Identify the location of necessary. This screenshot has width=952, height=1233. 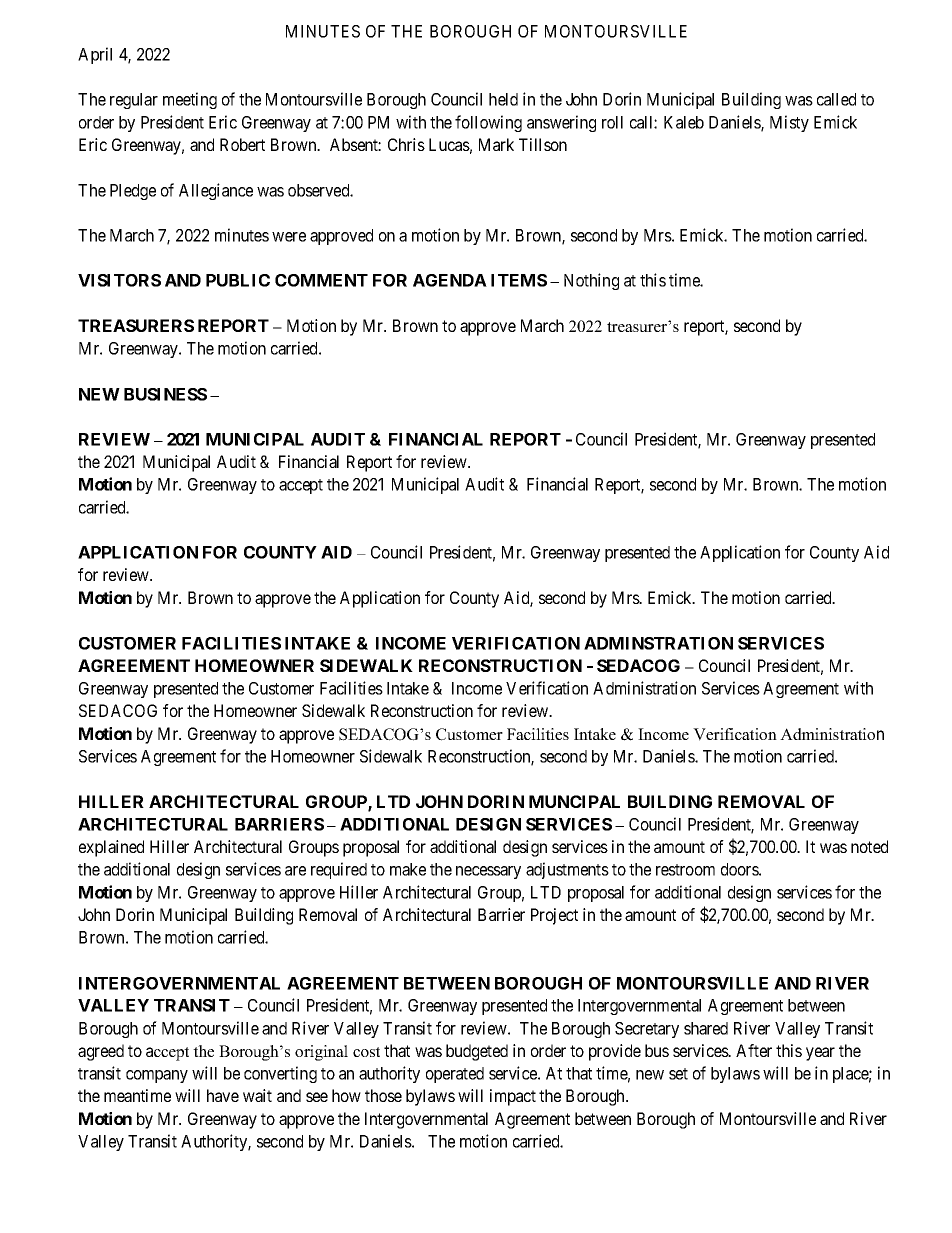
(488, 872).
